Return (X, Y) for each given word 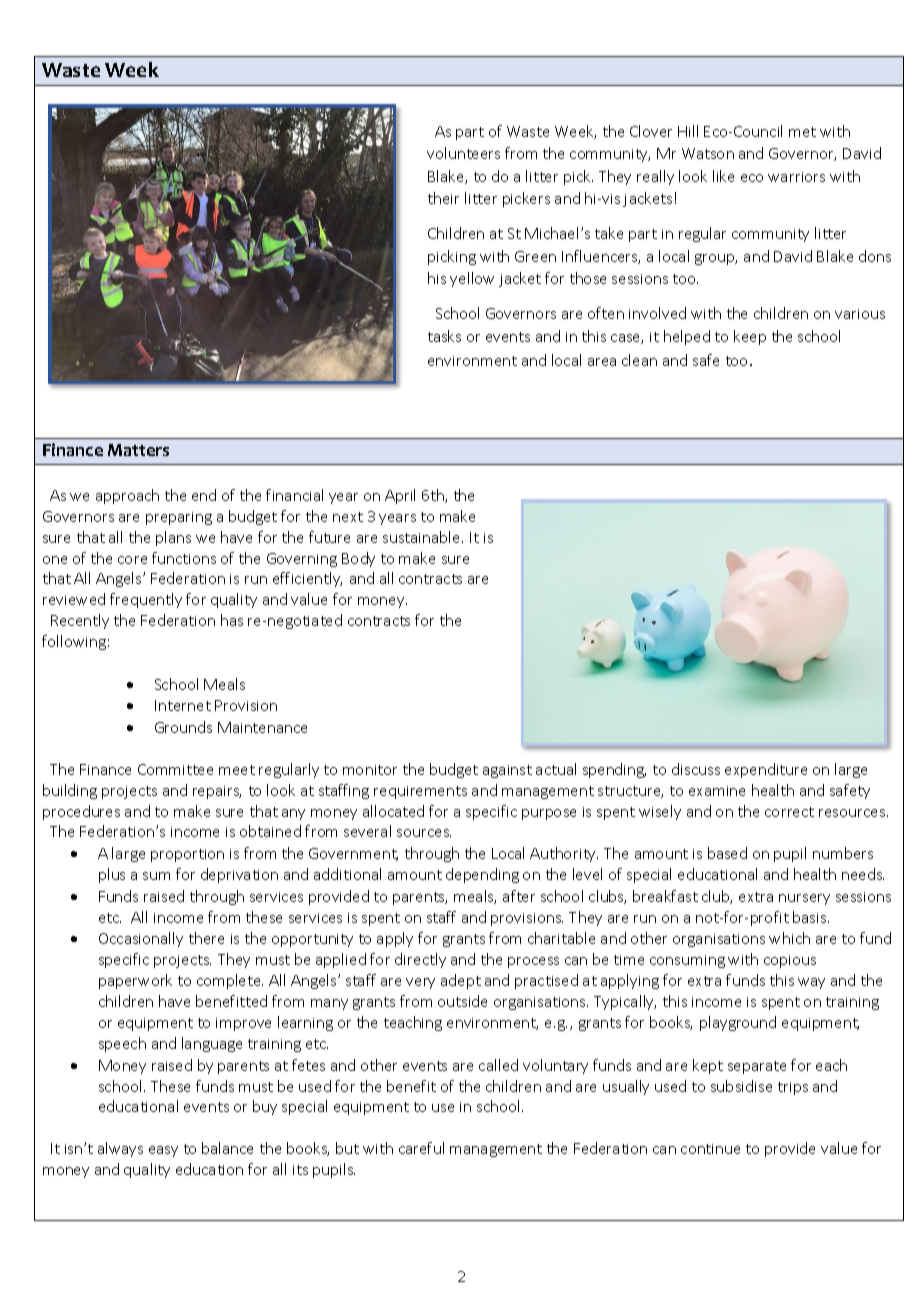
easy (163, 1151)
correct (789, 812)
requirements (420, 792)
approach (127, 496)
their (443, 198)
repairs (217, 792)
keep (750, 337)
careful (421, 1148)
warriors (796, 177)
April (400, 496)
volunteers (463, 153)
